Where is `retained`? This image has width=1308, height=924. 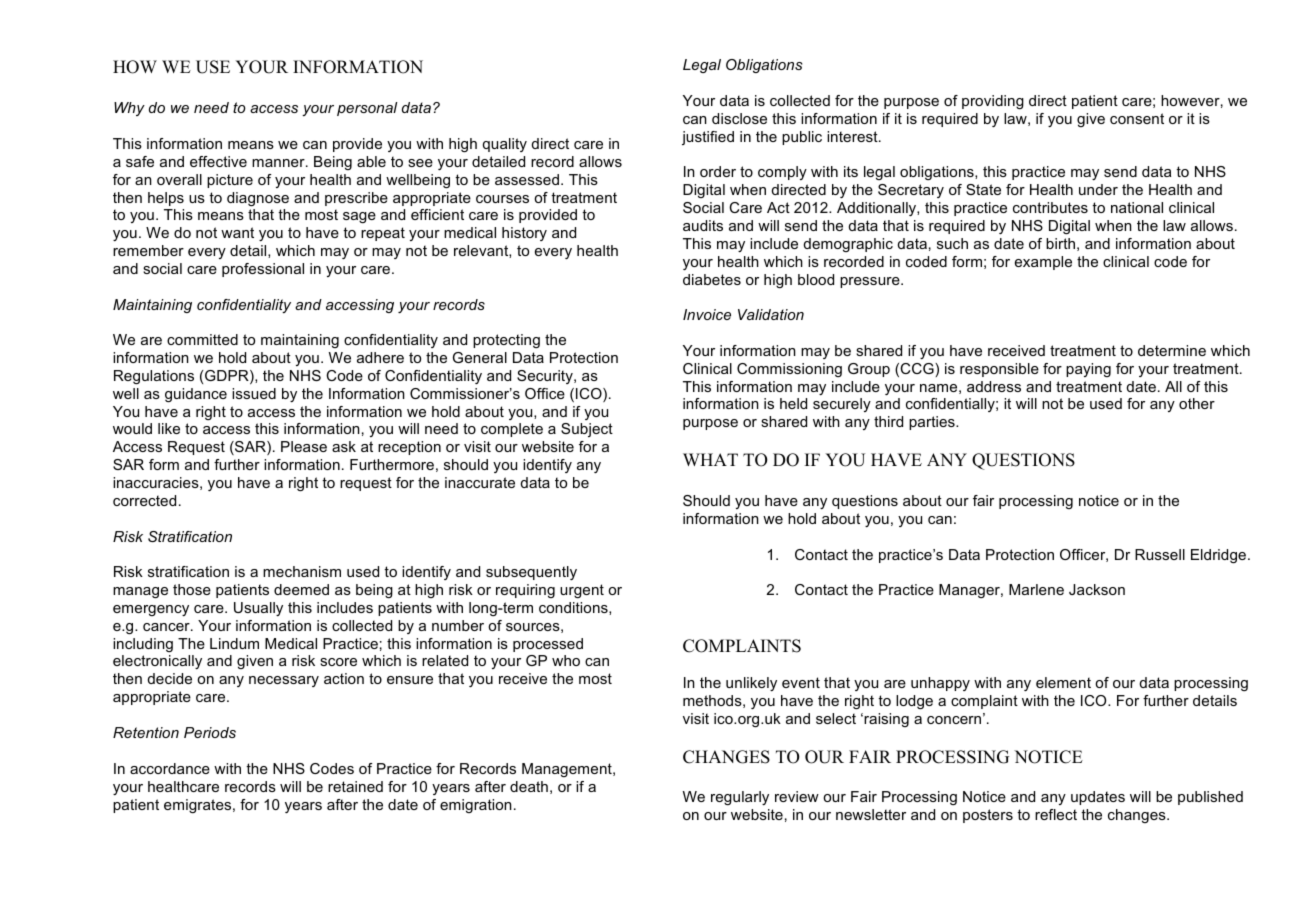
retained is located at coordinates (355, 786).
